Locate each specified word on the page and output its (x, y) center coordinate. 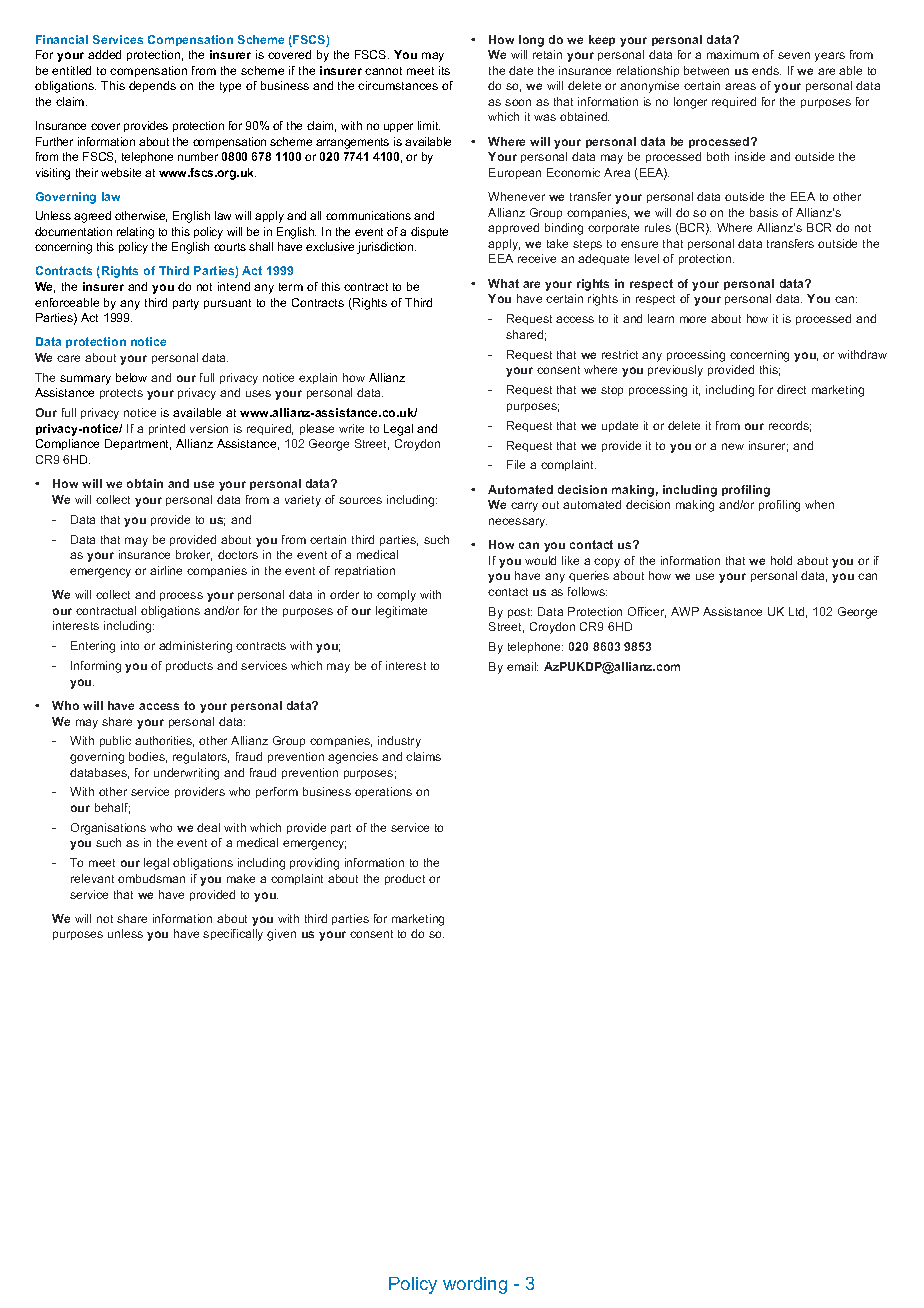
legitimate (401, 612)
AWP (685, 611)
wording (475, 1285)
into (130, 645)
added (104, 54)
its (444, 70)
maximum (733, 54)
